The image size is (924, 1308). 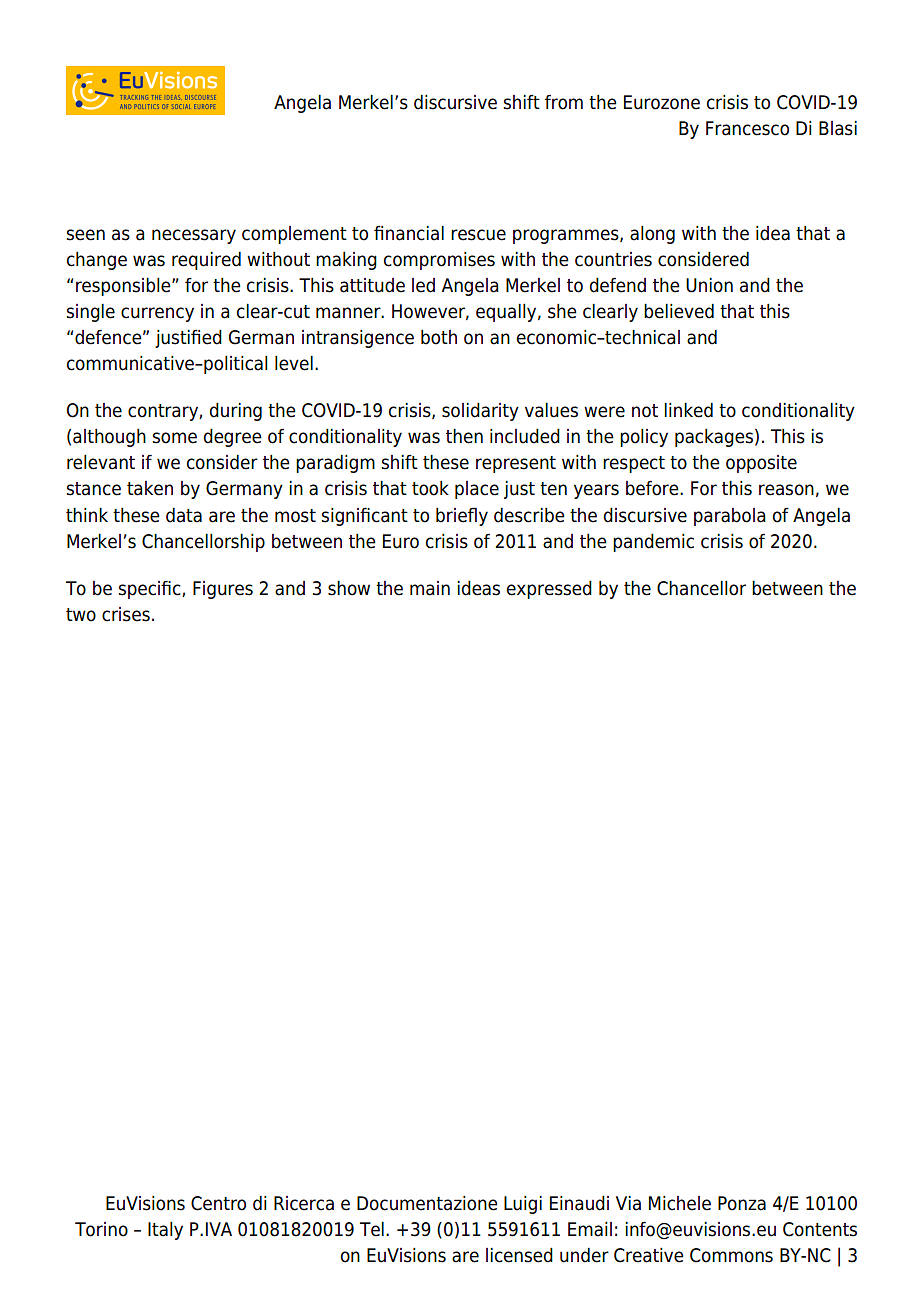 What do you see at coordinates (194, 236) in the document?
I see `necessary` at bounding box center [194, 236].
